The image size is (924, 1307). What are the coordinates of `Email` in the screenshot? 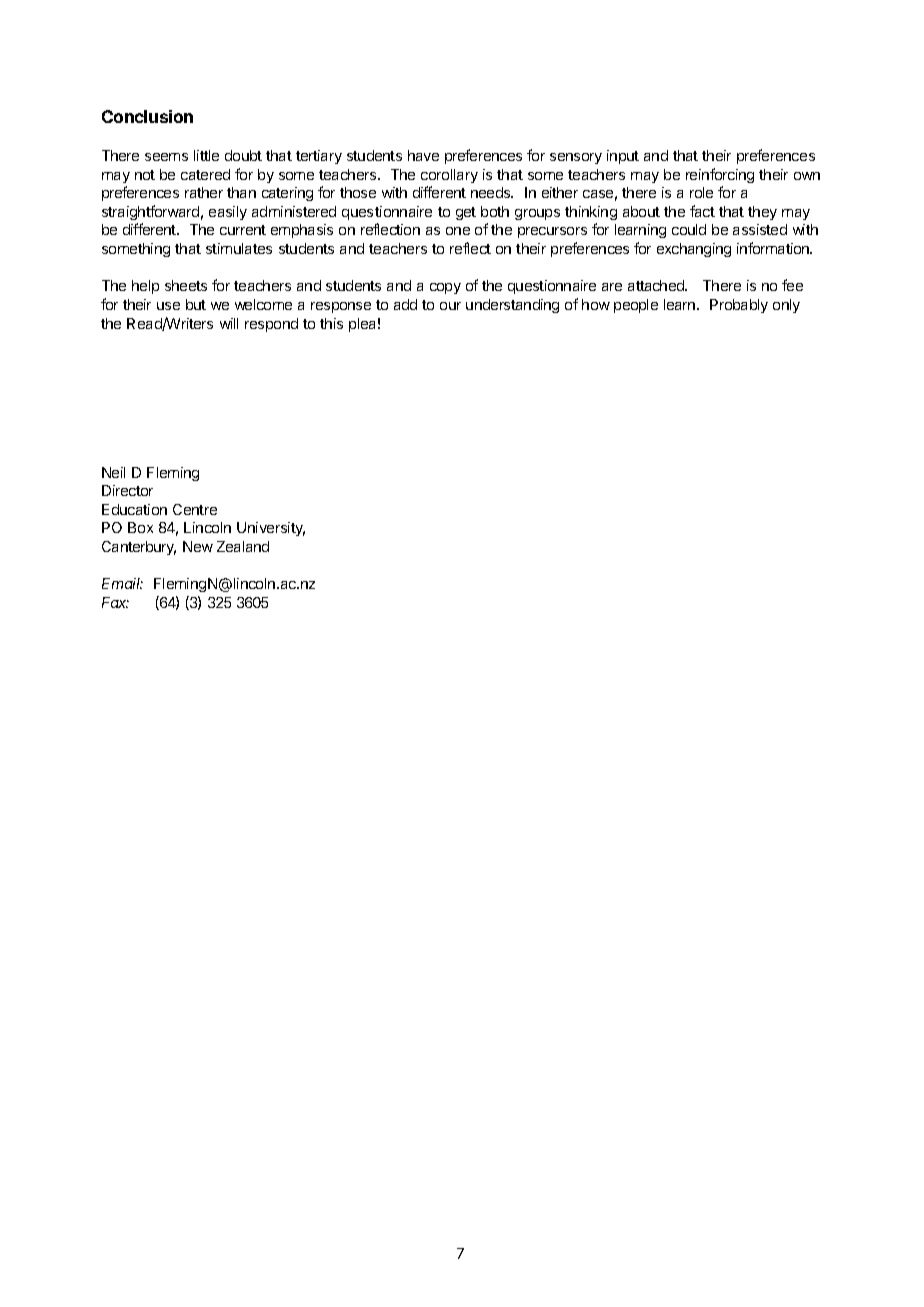 It's located at (122, 583).
